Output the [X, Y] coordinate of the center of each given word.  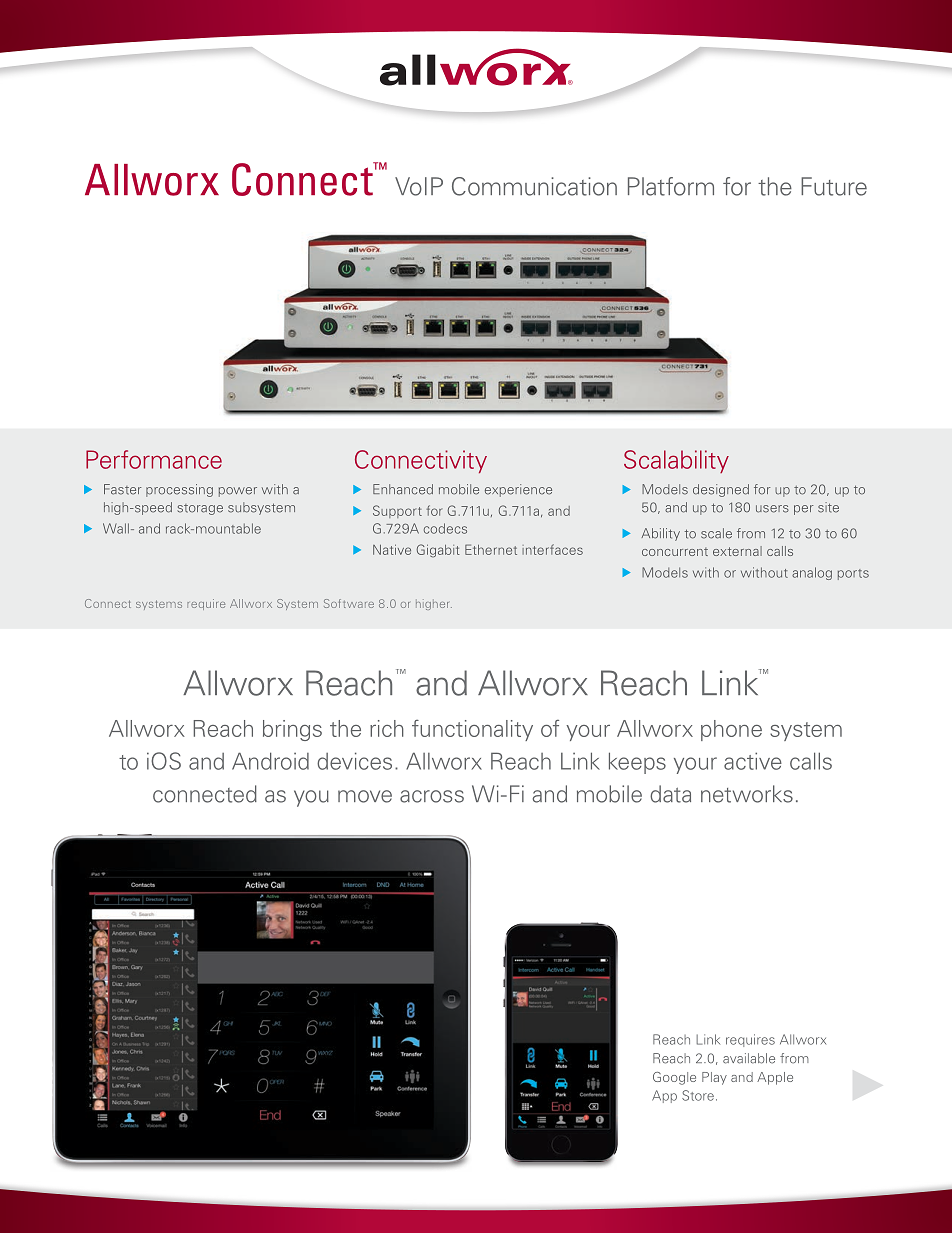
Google [674, 1078]
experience [518, 490]
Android [270, 761]
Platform [671, 186]
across [432, 796]
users [772, 509]
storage [200, 509]
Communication [534, 186]
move [365, 796]
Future [834, 186]
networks [747, 794]
